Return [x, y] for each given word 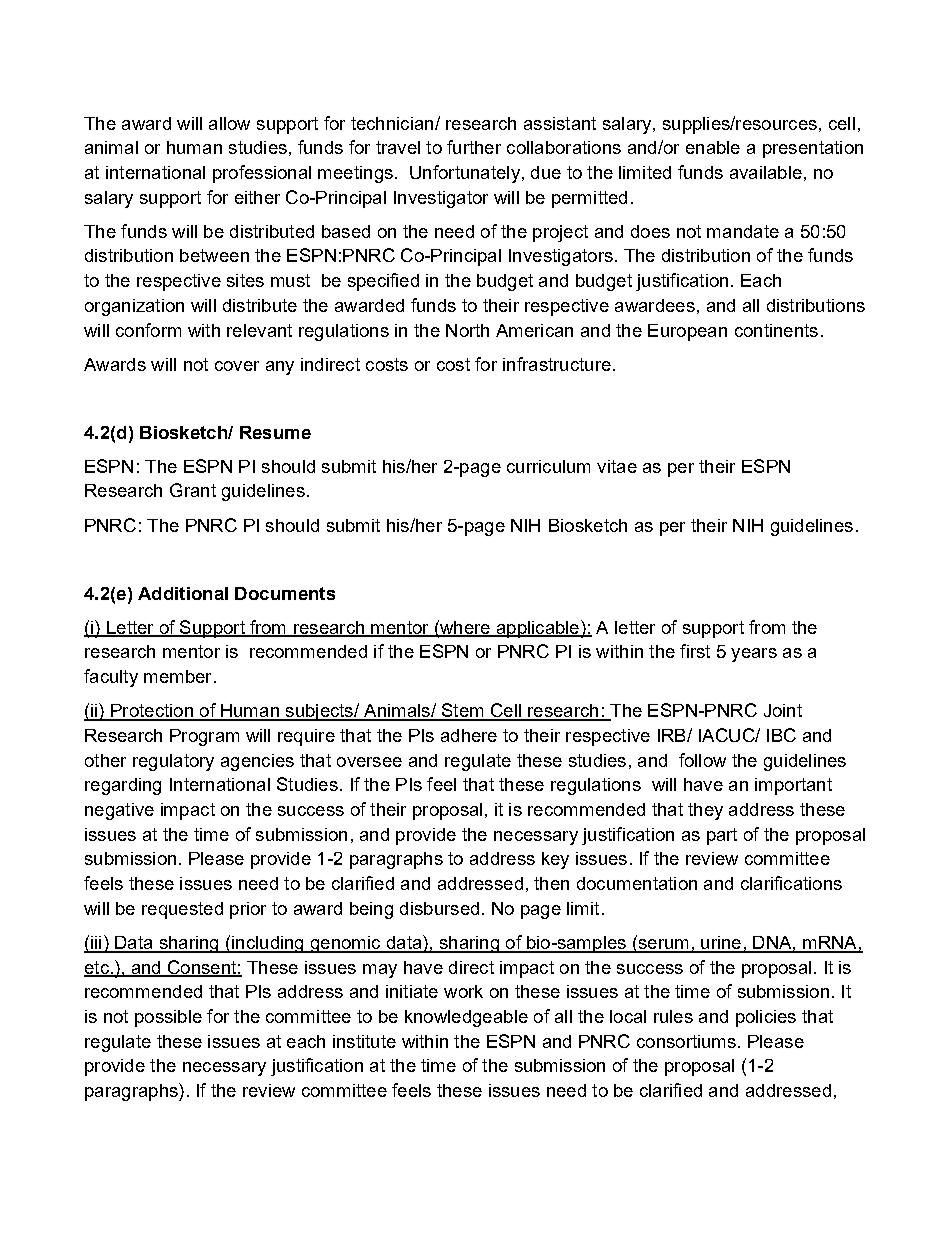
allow [229, 123]
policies [766, 1018]
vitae [617, 466]
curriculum [548, 466]
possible [168, 1018]
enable [713, 147]
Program [204, 737]
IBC [781, 735]
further [474, 147]
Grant [193, 490]
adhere [469, 735]
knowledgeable [466, 1018]
